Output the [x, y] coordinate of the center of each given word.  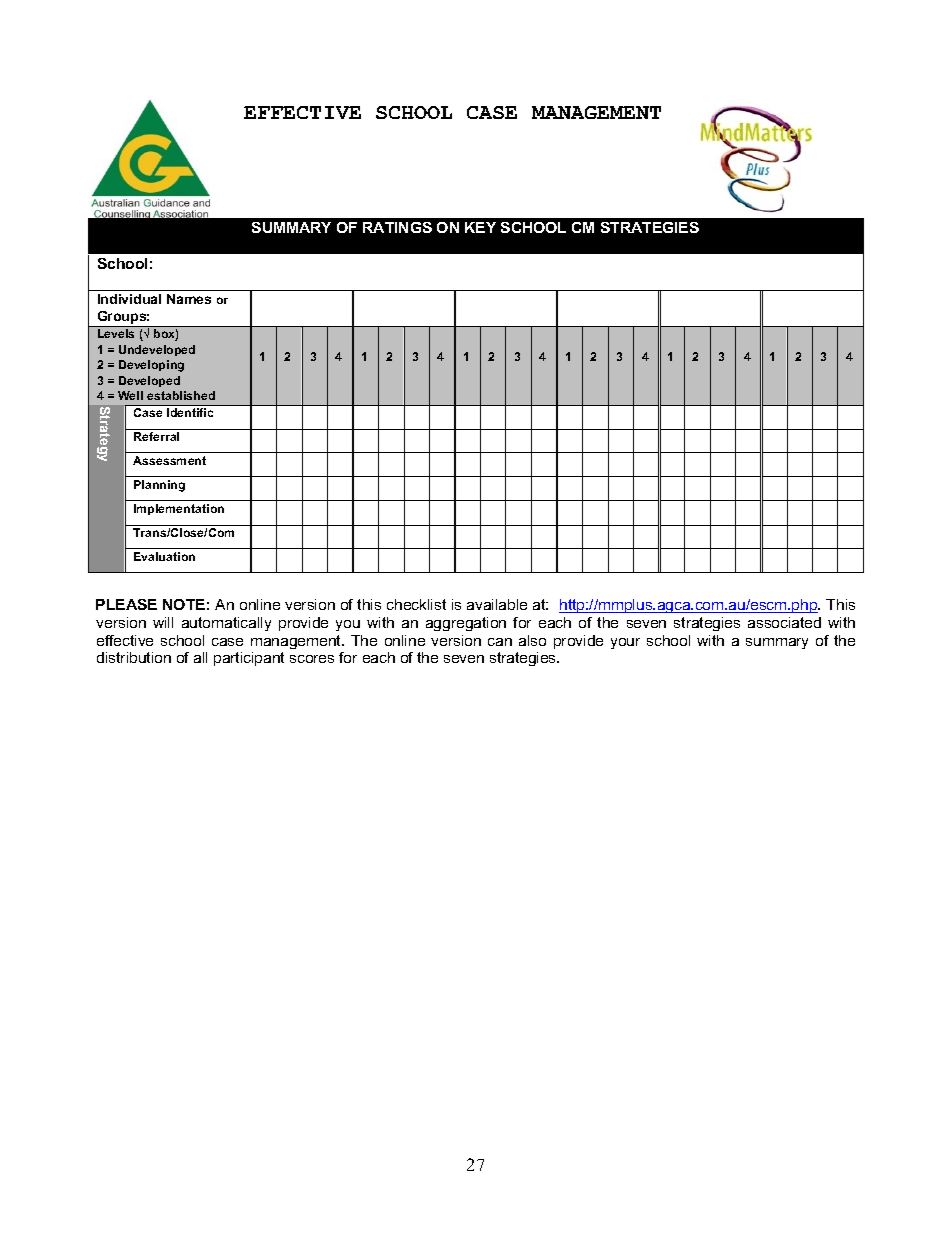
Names [189, 299]
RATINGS [397, 227]
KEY [480, 227]
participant [249, 659]
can [500, 642]
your [625, 643]
